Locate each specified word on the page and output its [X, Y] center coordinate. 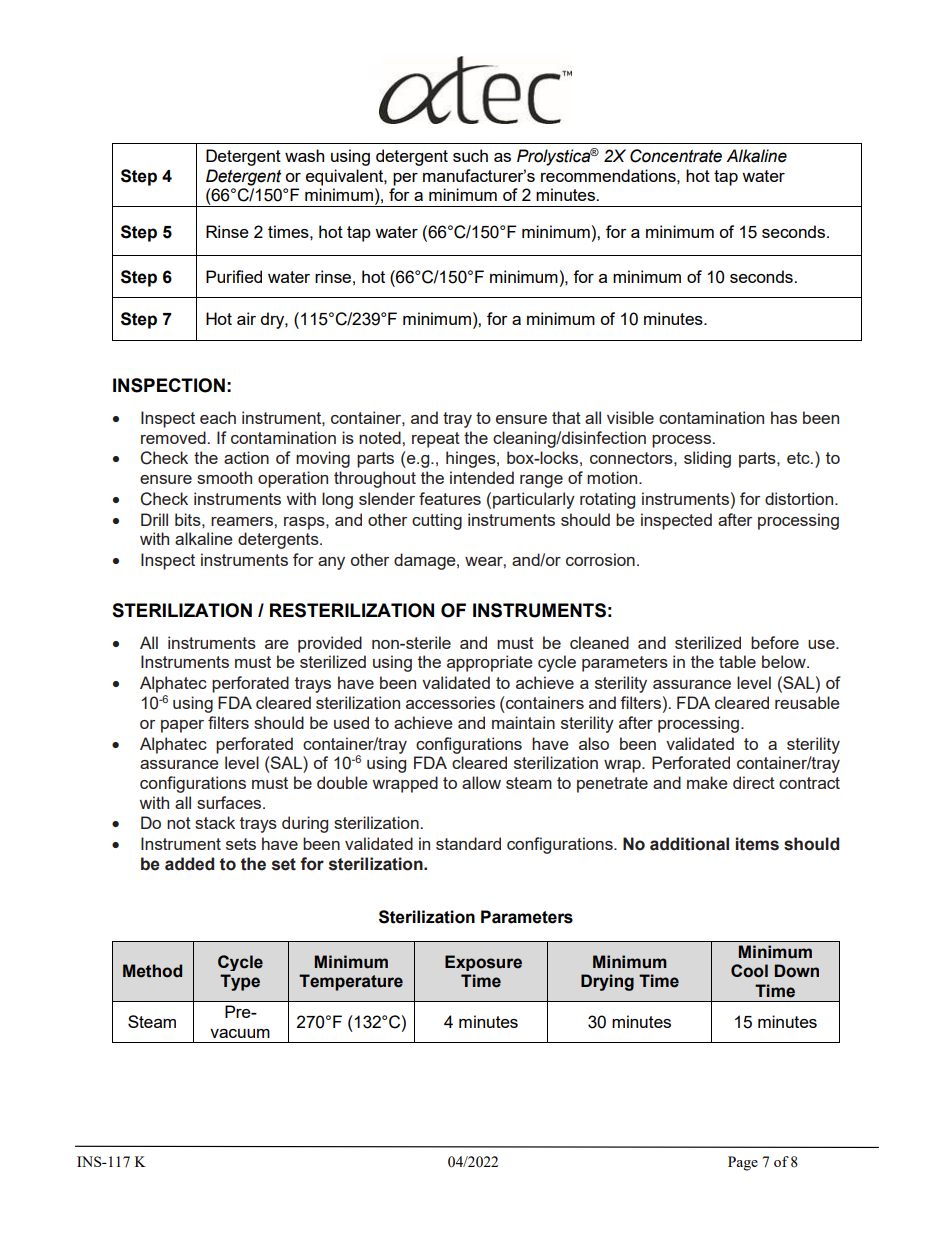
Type [240, 982]
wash [304, 155]
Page [743, 1163]
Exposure [483, 963]
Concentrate [676, 156]
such [470, 155]
